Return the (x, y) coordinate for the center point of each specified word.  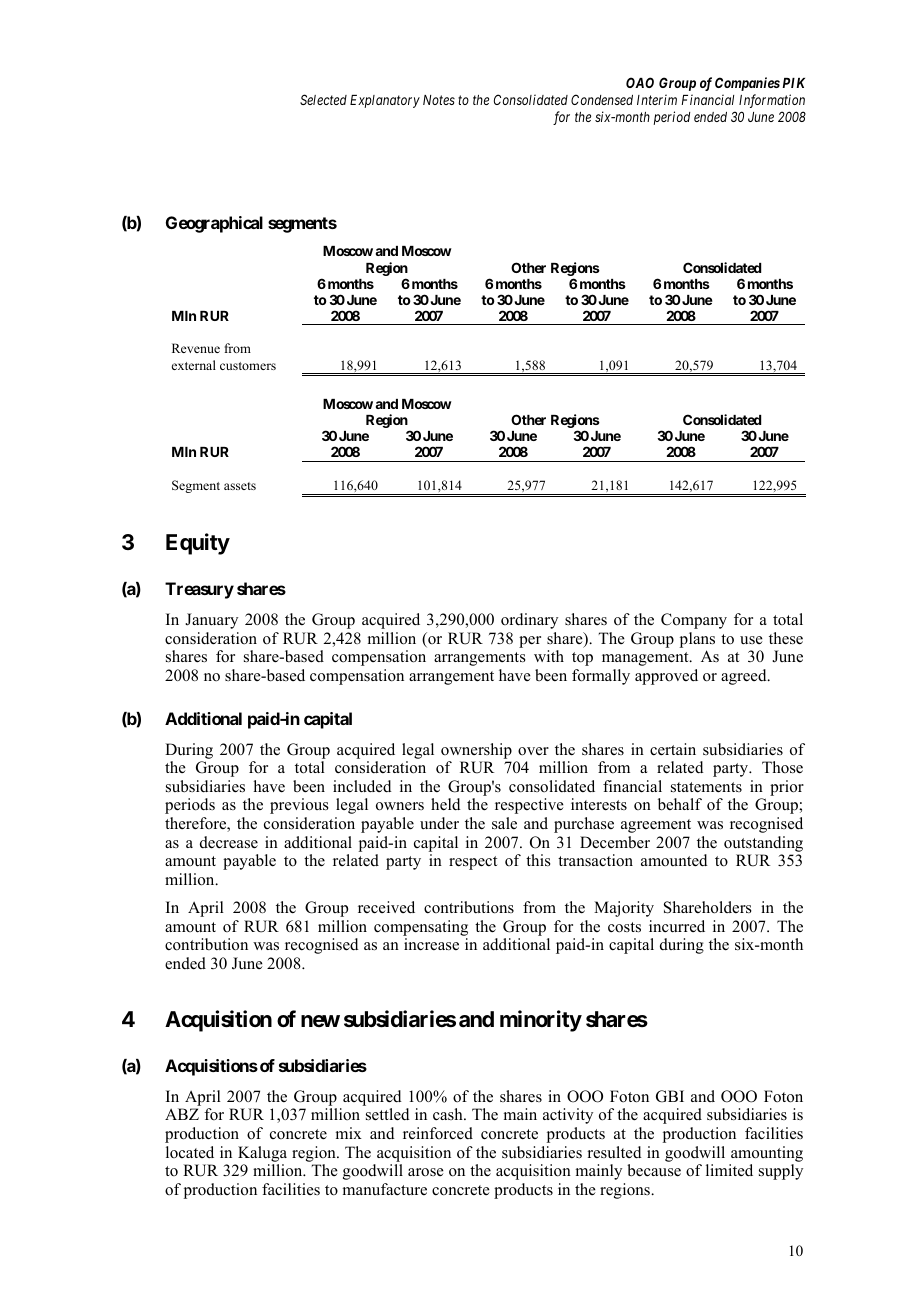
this (538, 860)
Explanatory (385, 101)
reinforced (438, 1133)
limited (729, 1170)
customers (248, 366)
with (549, 656)
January (211, 621)
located (190, 1152)
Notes (439, 100)
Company (694, 621)
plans (697, 640)
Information (772, 101)
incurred (677, 926)
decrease (229, 842)
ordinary (529, 621)
